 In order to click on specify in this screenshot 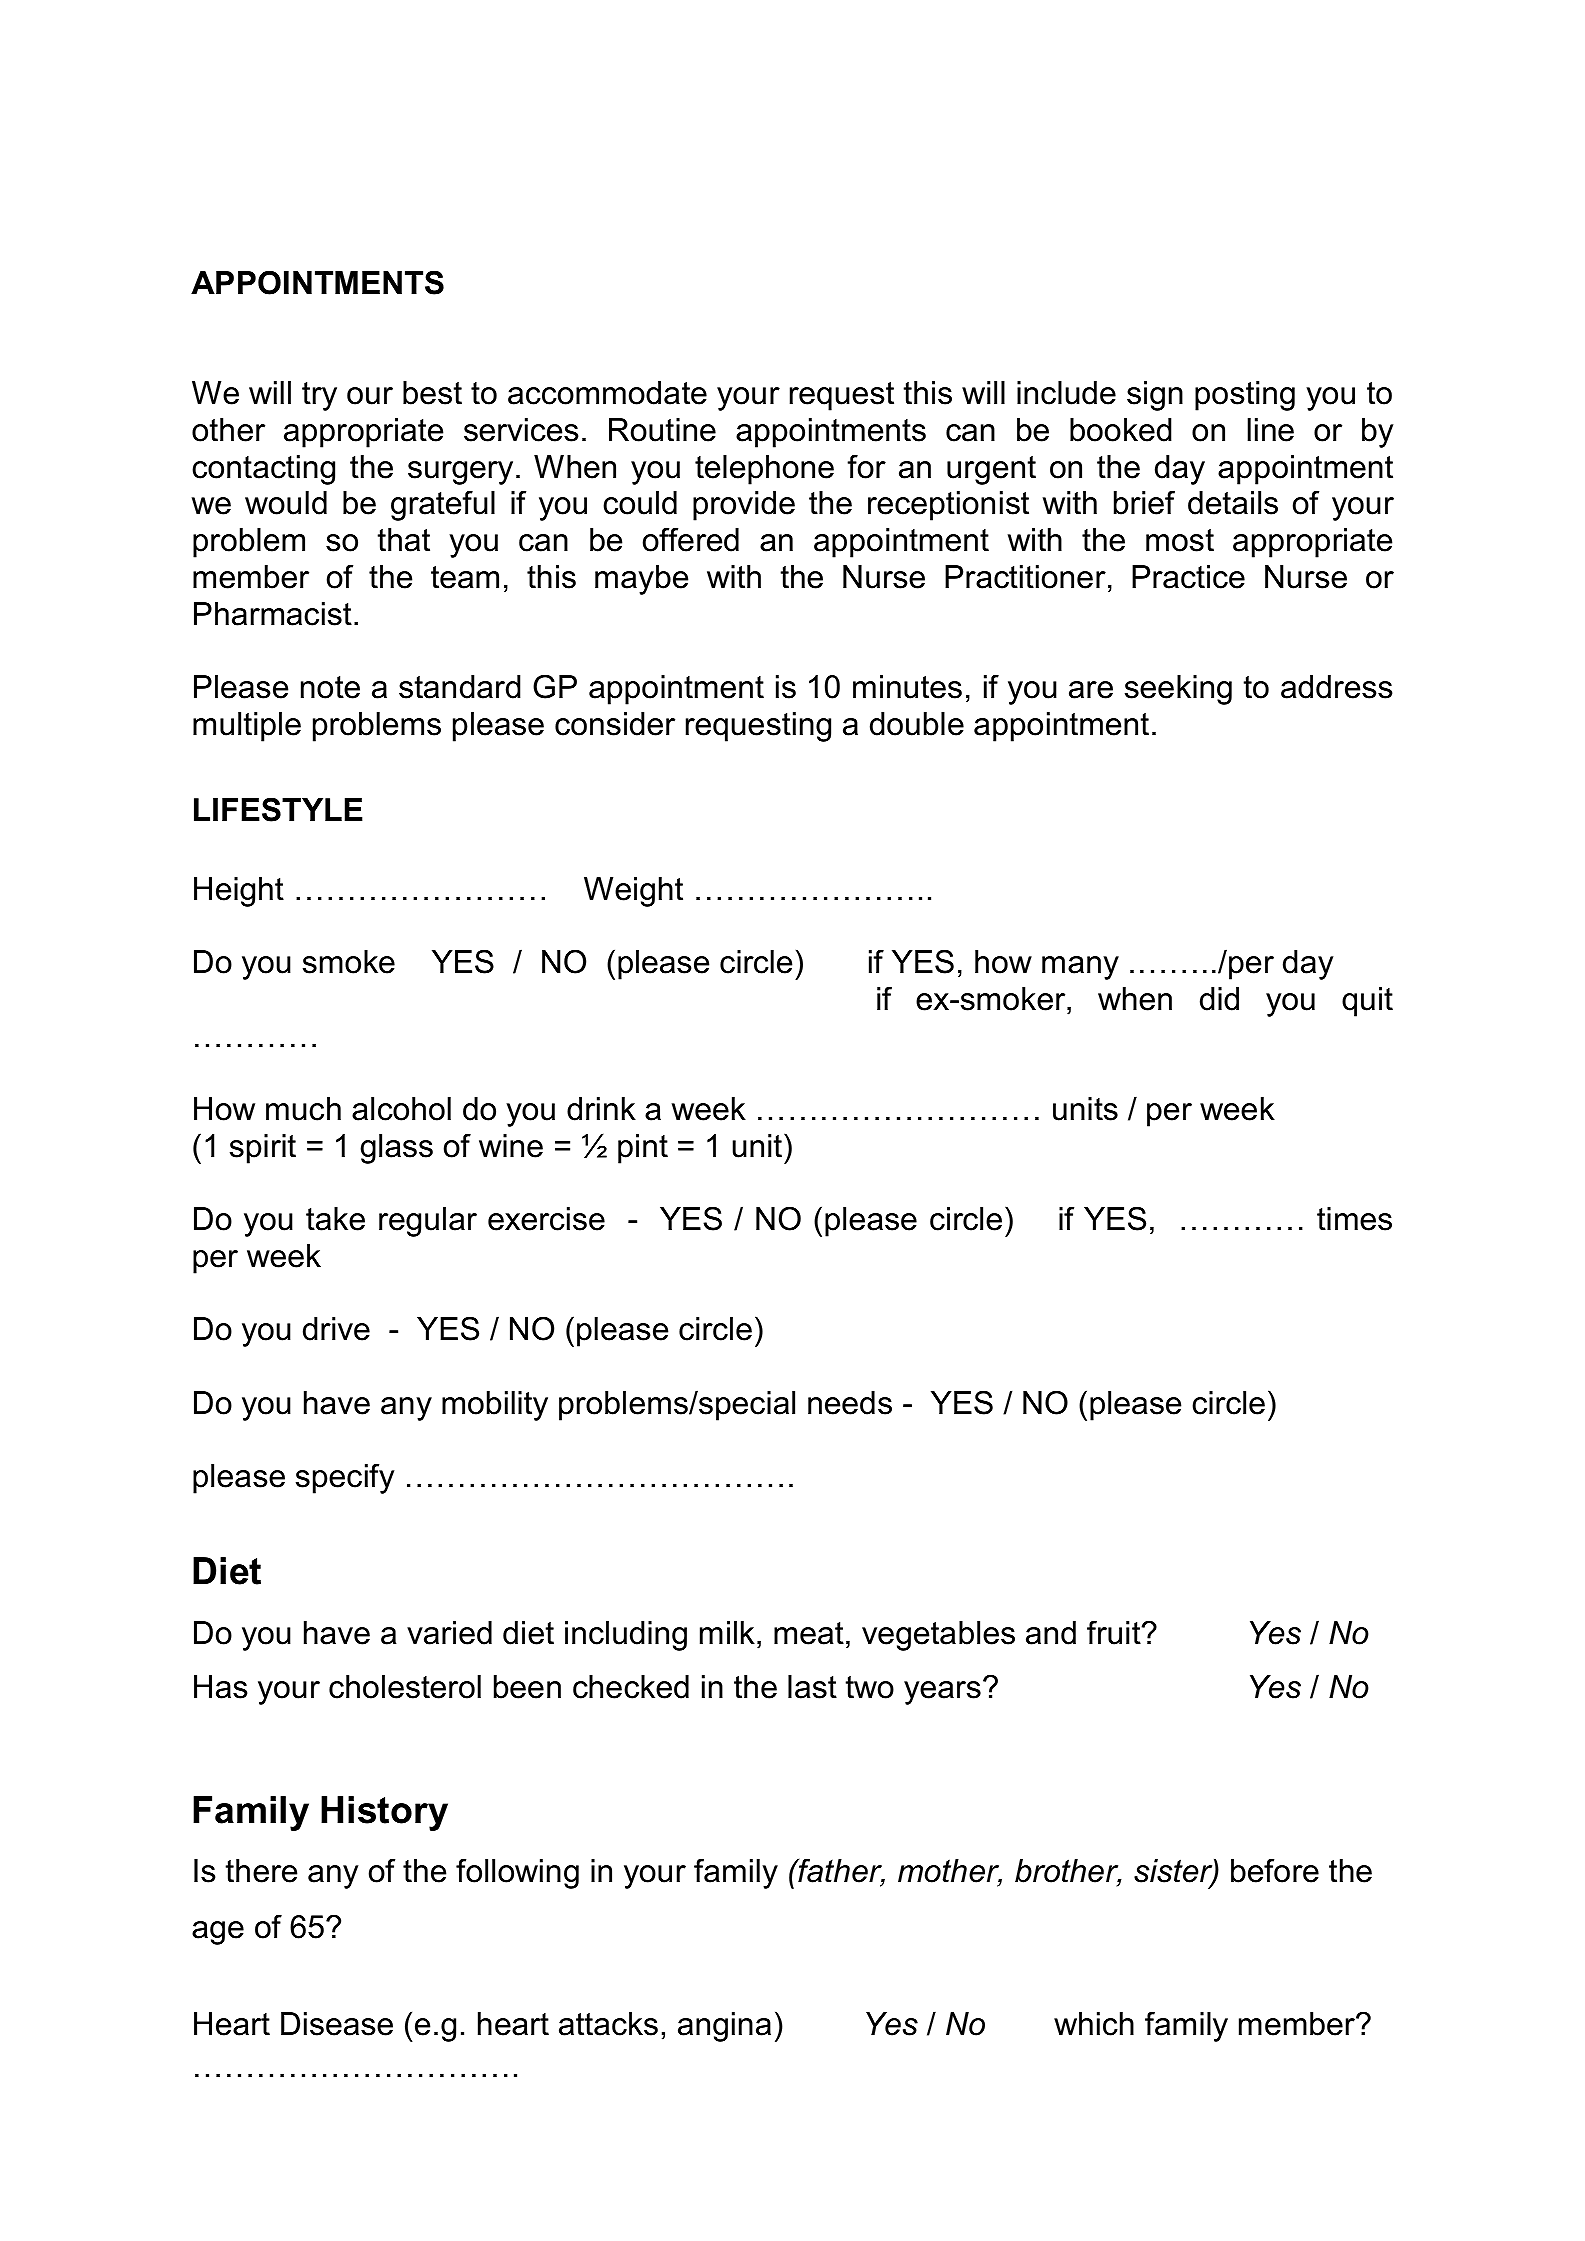, I will do `click(345, 1478)`.
